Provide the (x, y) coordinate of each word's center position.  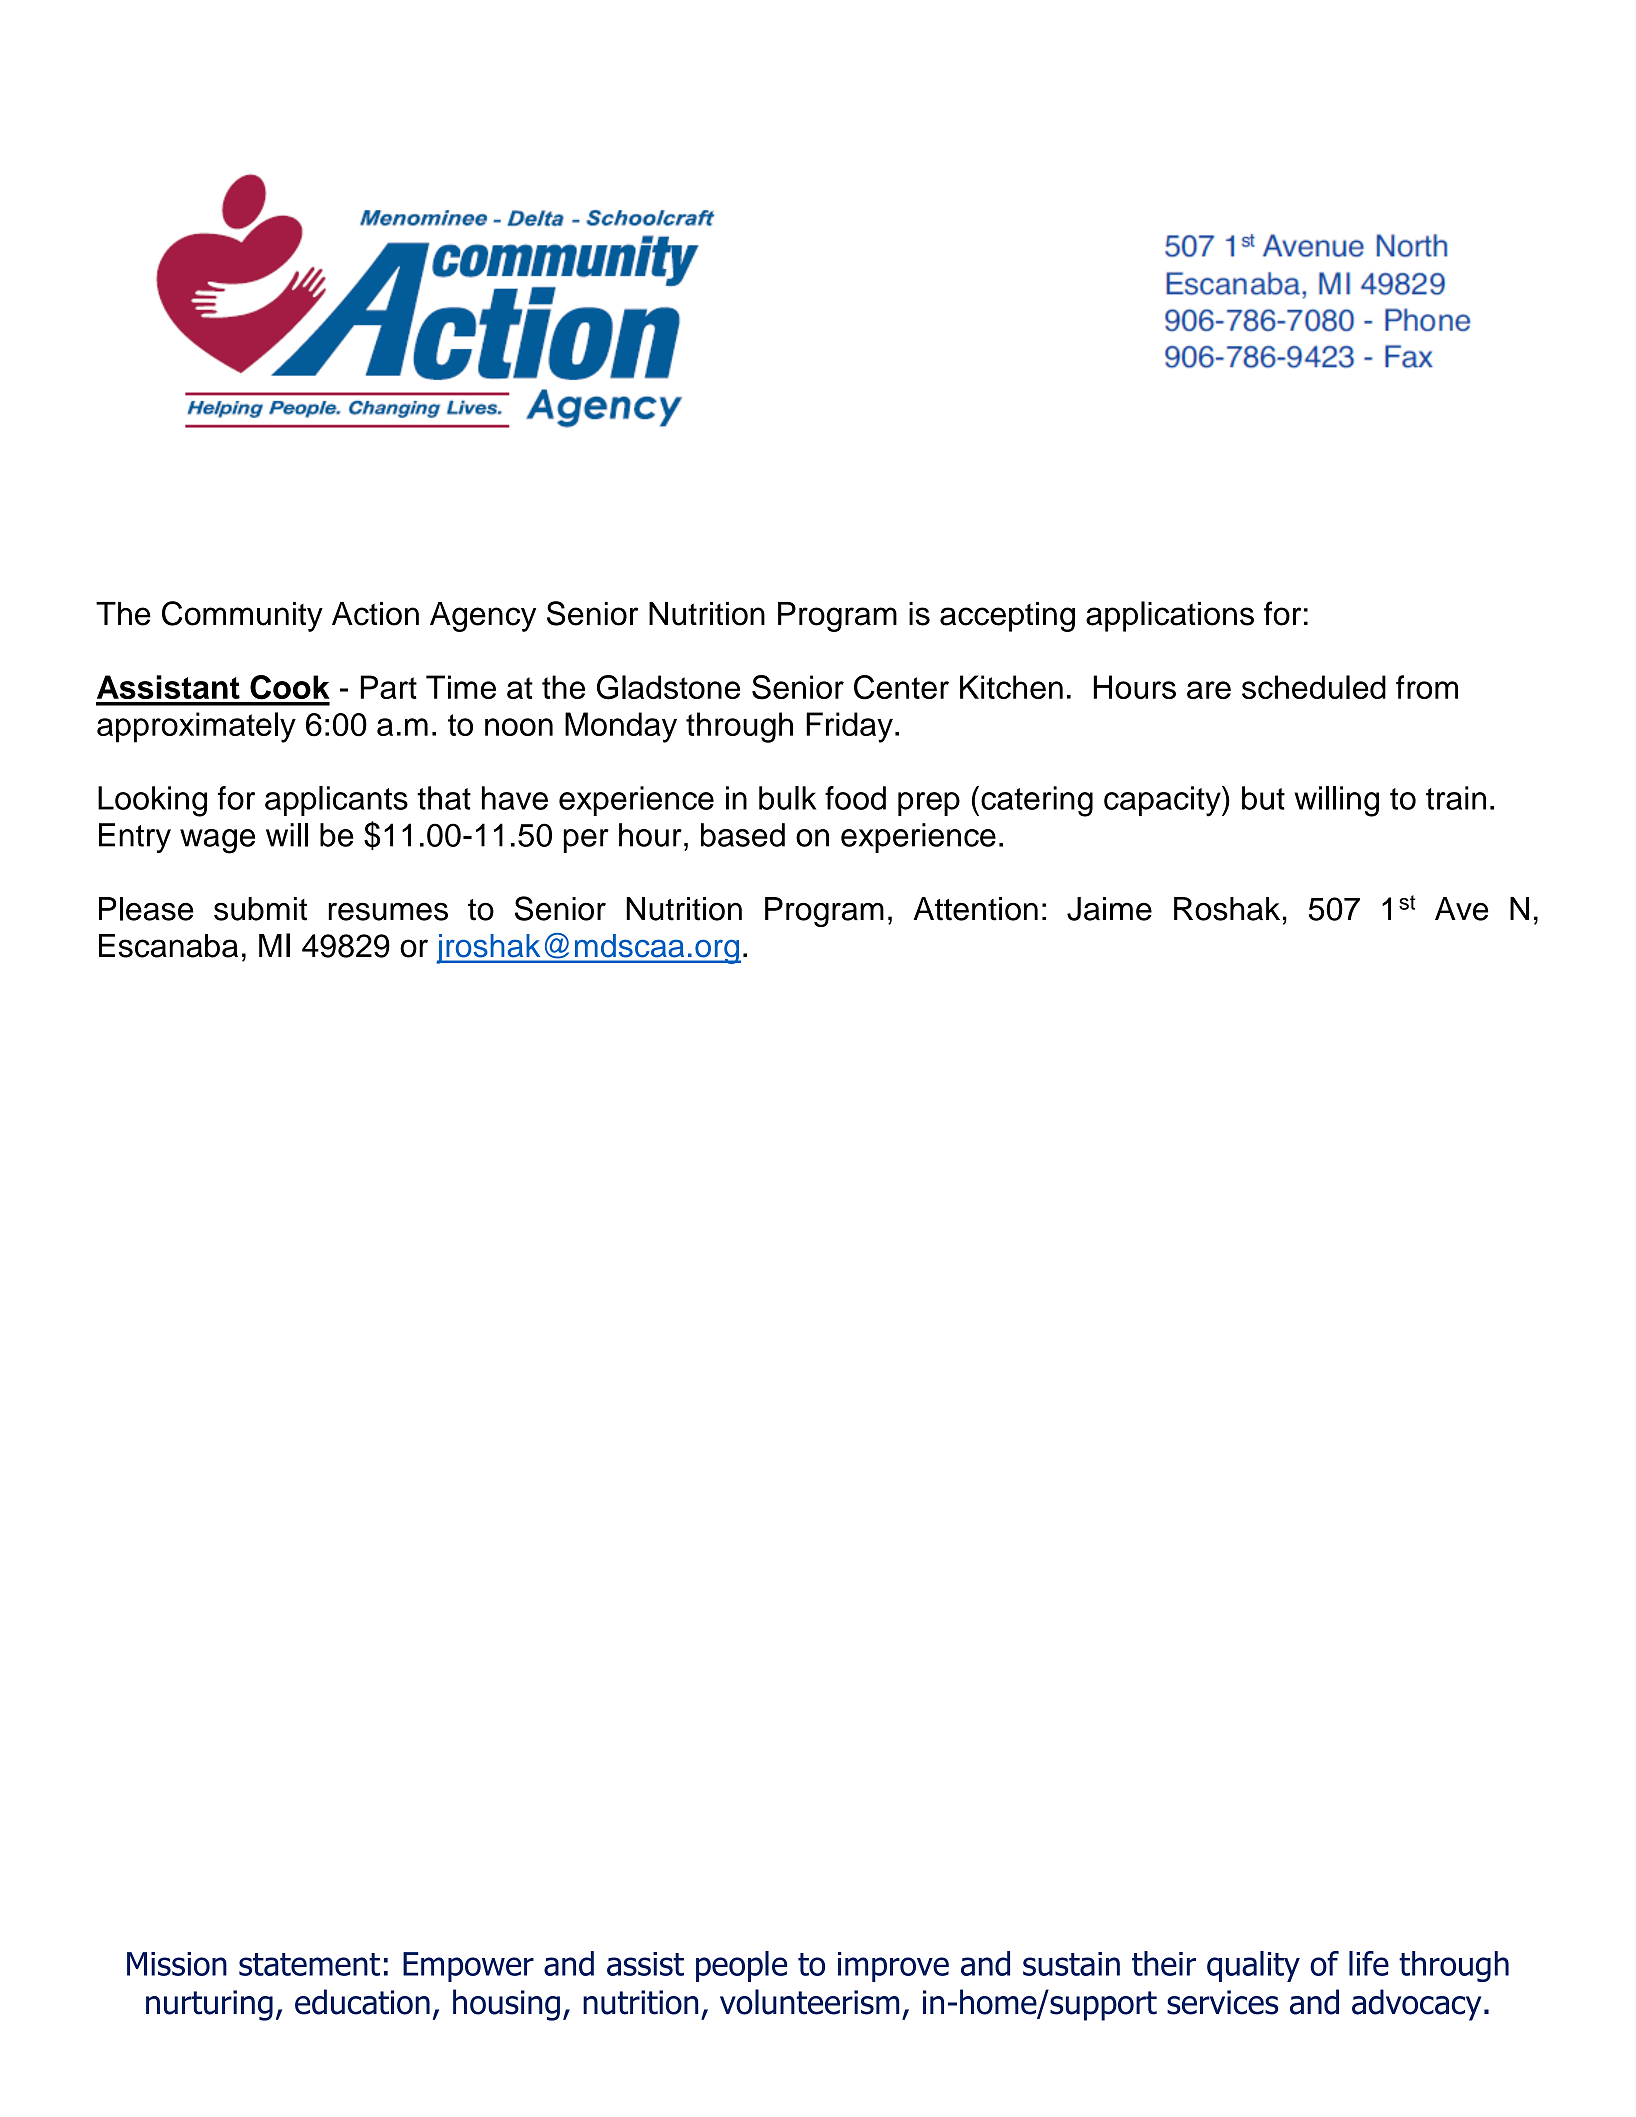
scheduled (1314, 687)
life (1369, 1963)
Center (901, 687)
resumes (388, 912)
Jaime (1109, 909)
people (741, 1966)
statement (309, 1964)
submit (260, 909)
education (362, 2002)
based (743, 835)
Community (242, 616)
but (1263, 798)
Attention (975, 909)
